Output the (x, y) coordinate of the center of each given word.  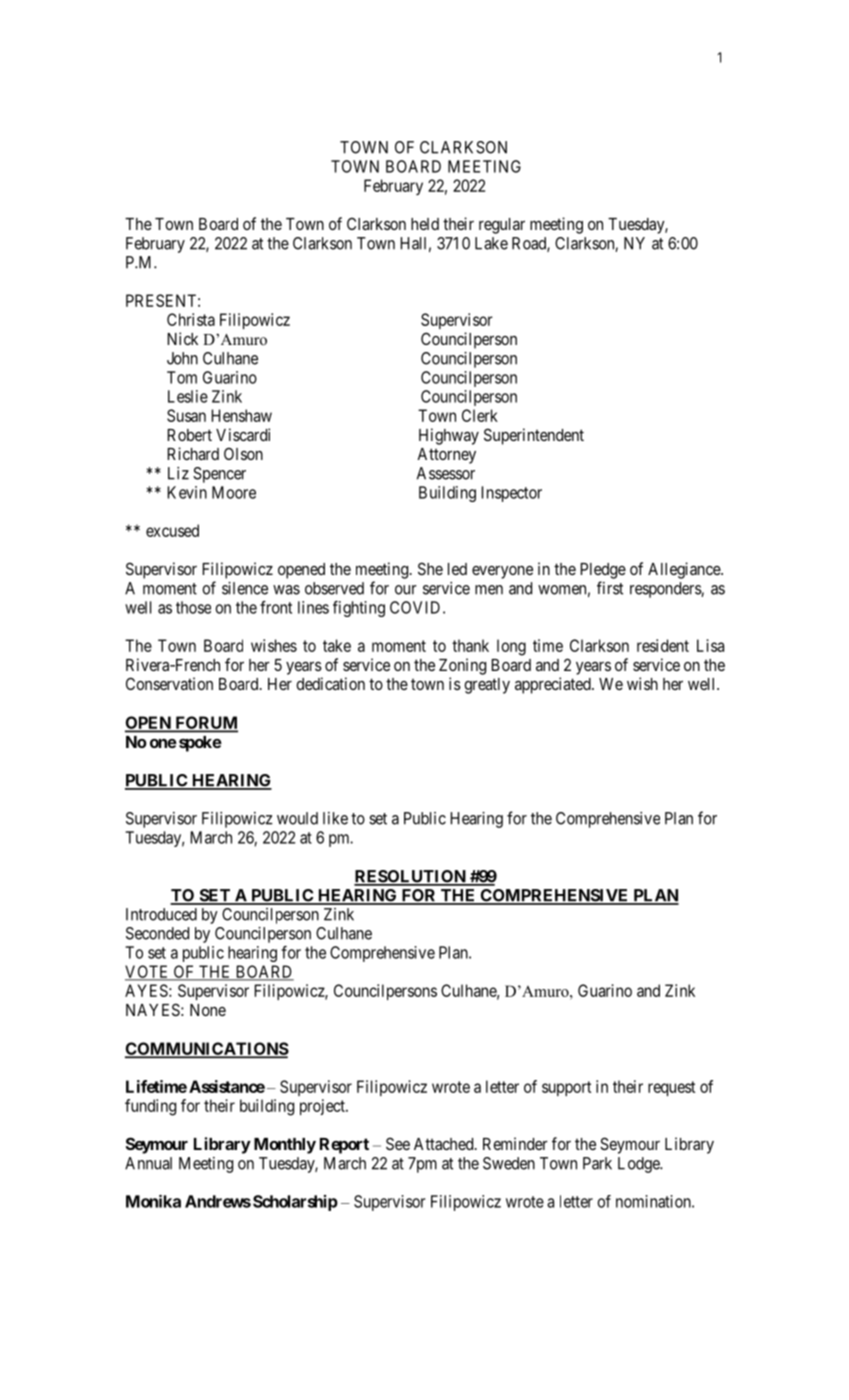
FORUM (205, 724)
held (425, 224)
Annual (148, 1163)
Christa (191, 319)
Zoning (462, 666)
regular (502, 226)
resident (663, 645)
